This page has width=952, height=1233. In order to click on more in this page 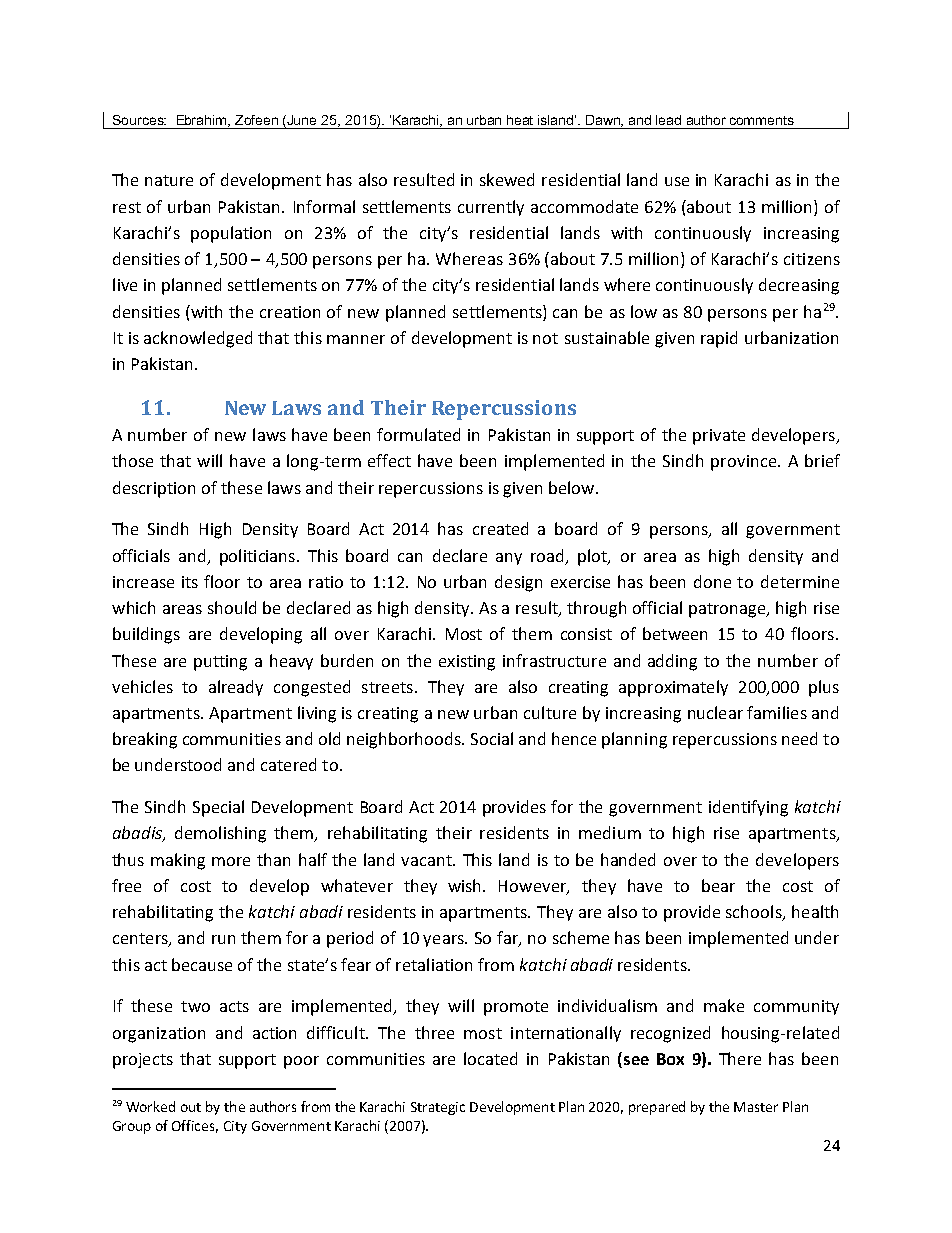, I will do `click(231, 861)`.
